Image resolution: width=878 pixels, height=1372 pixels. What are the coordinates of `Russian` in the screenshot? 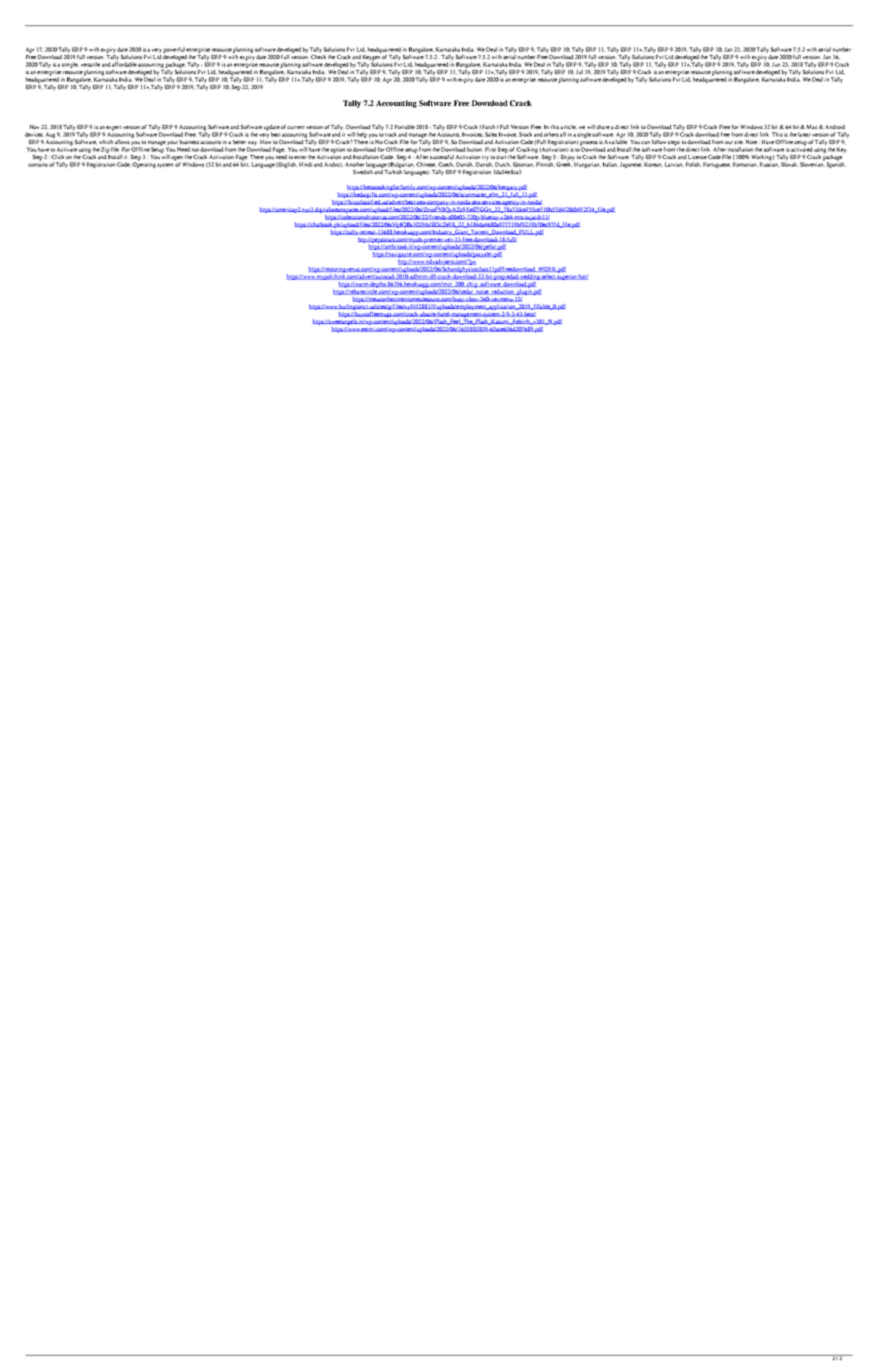 It's located at (769, 163).
